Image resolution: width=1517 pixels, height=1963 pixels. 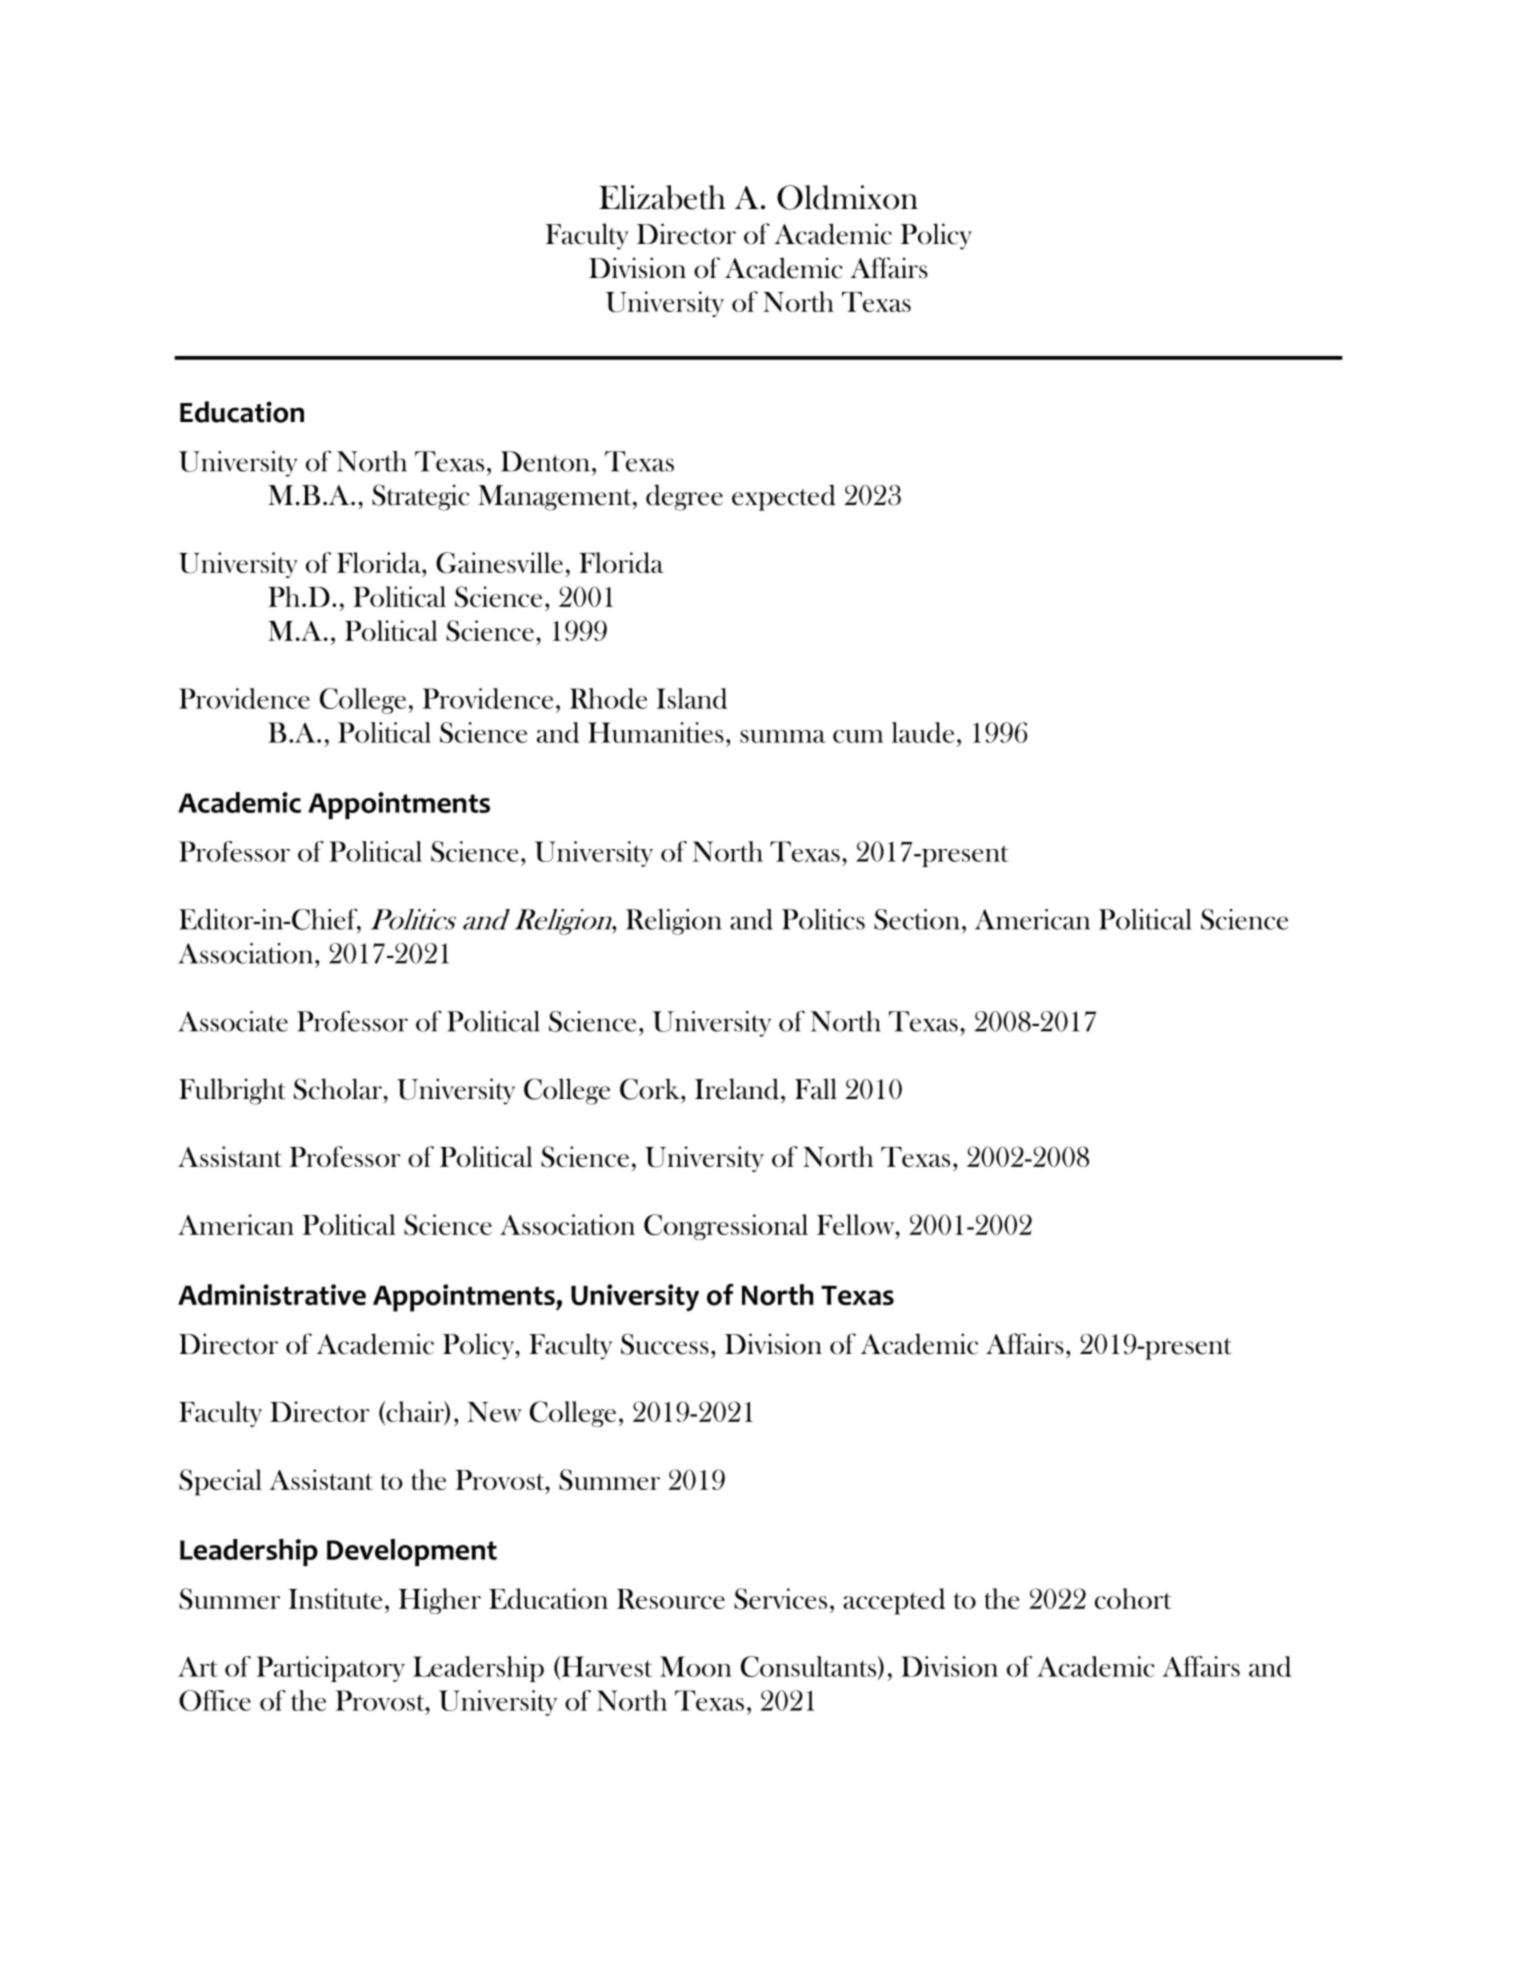 What do you see at coordinates (651, 1089) in the document?
I see `Cork` at bounding box center [651, 1089].
